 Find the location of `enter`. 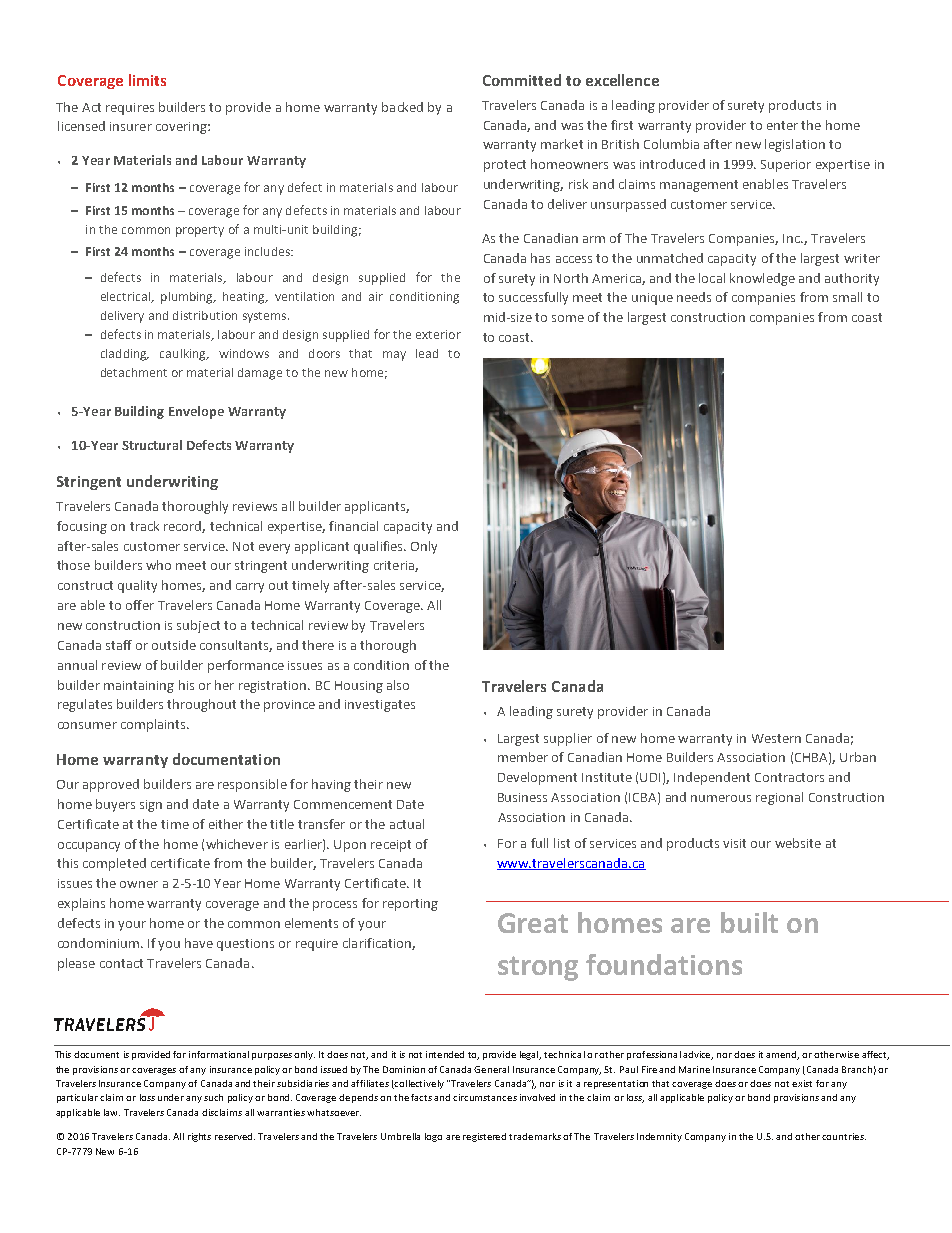

enter is located at coordinates (782, 125).
